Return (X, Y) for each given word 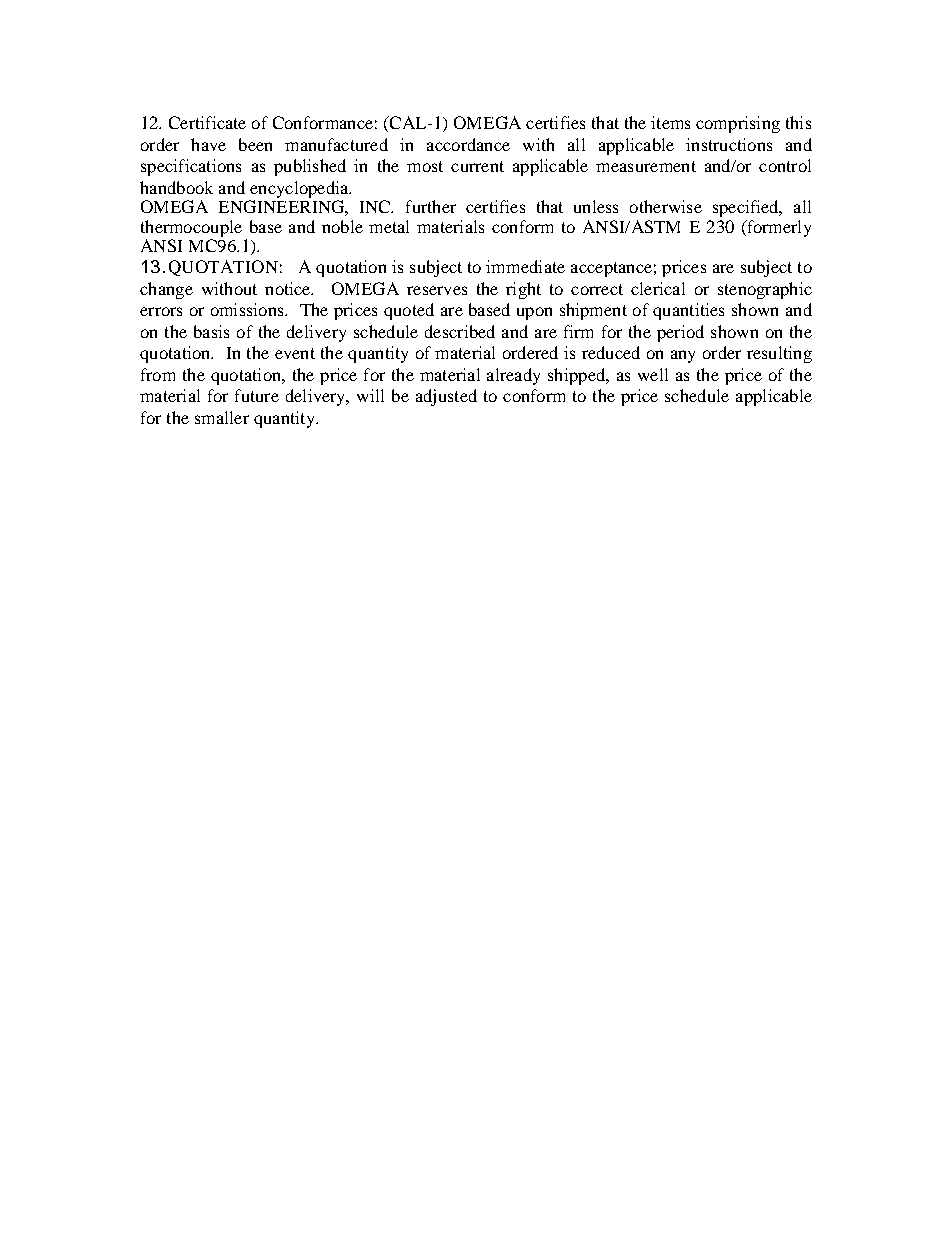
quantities (688, 311)
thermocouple (191, 228)
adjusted (446, 397)
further (431, 206)
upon (534, 313)
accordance (468, 144)
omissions (248, 309)
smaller (222, 417)
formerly (778, 228)
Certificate (207, 122)
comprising (738, 124)
